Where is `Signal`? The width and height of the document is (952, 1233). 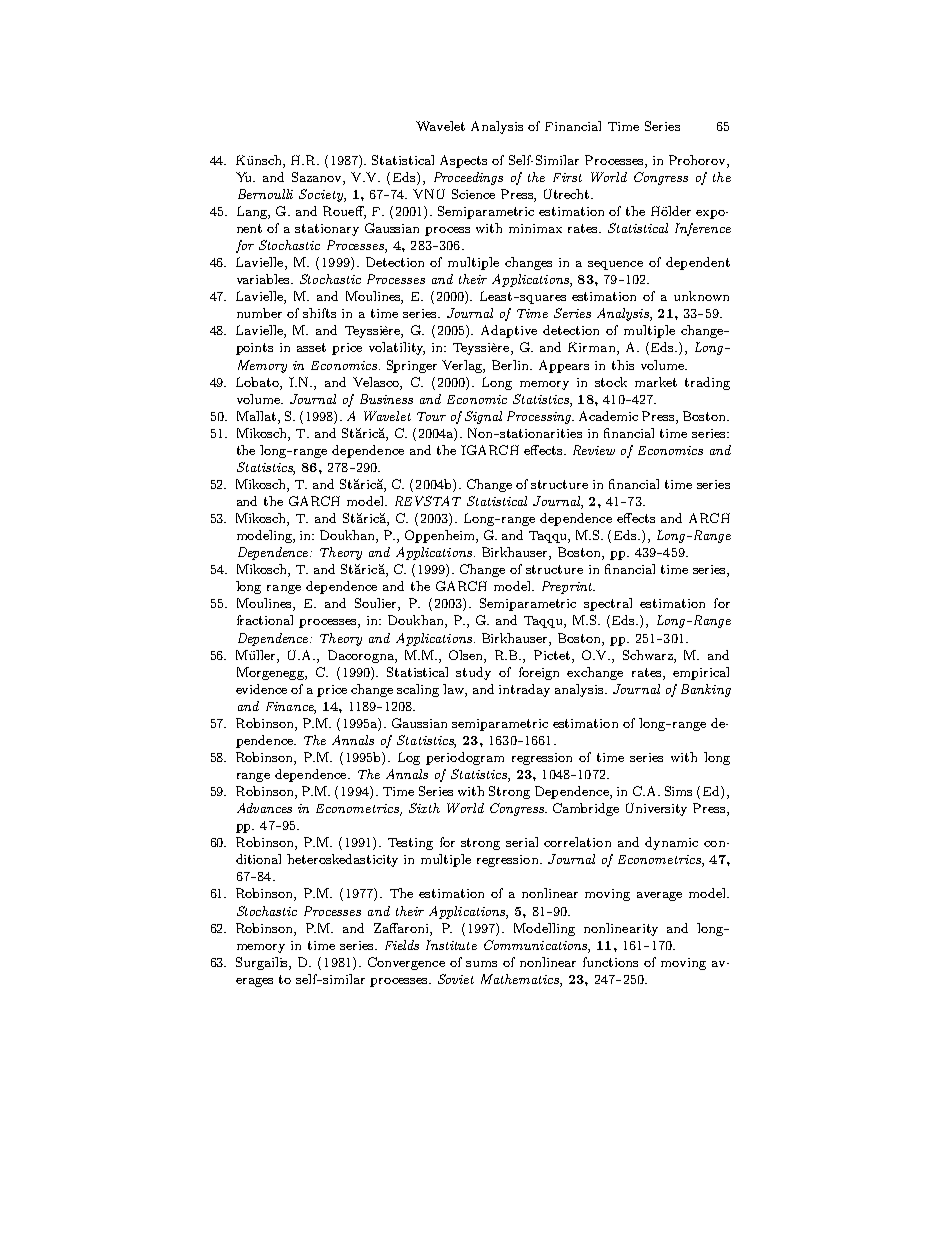
Signal is located at coordinates (483, 417).
